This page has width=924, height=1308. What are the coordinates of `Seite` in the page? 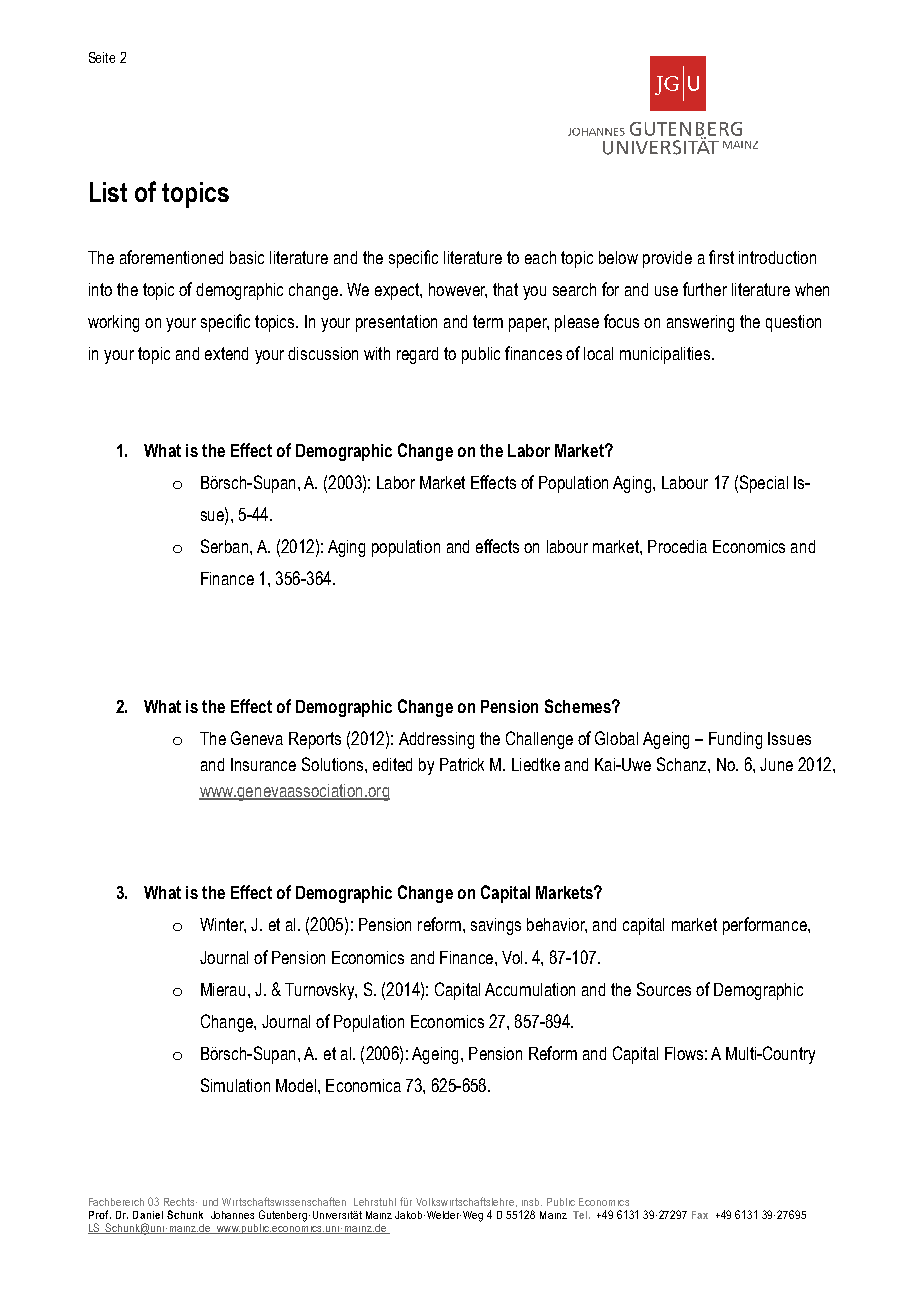 It's located at (102, 57).
